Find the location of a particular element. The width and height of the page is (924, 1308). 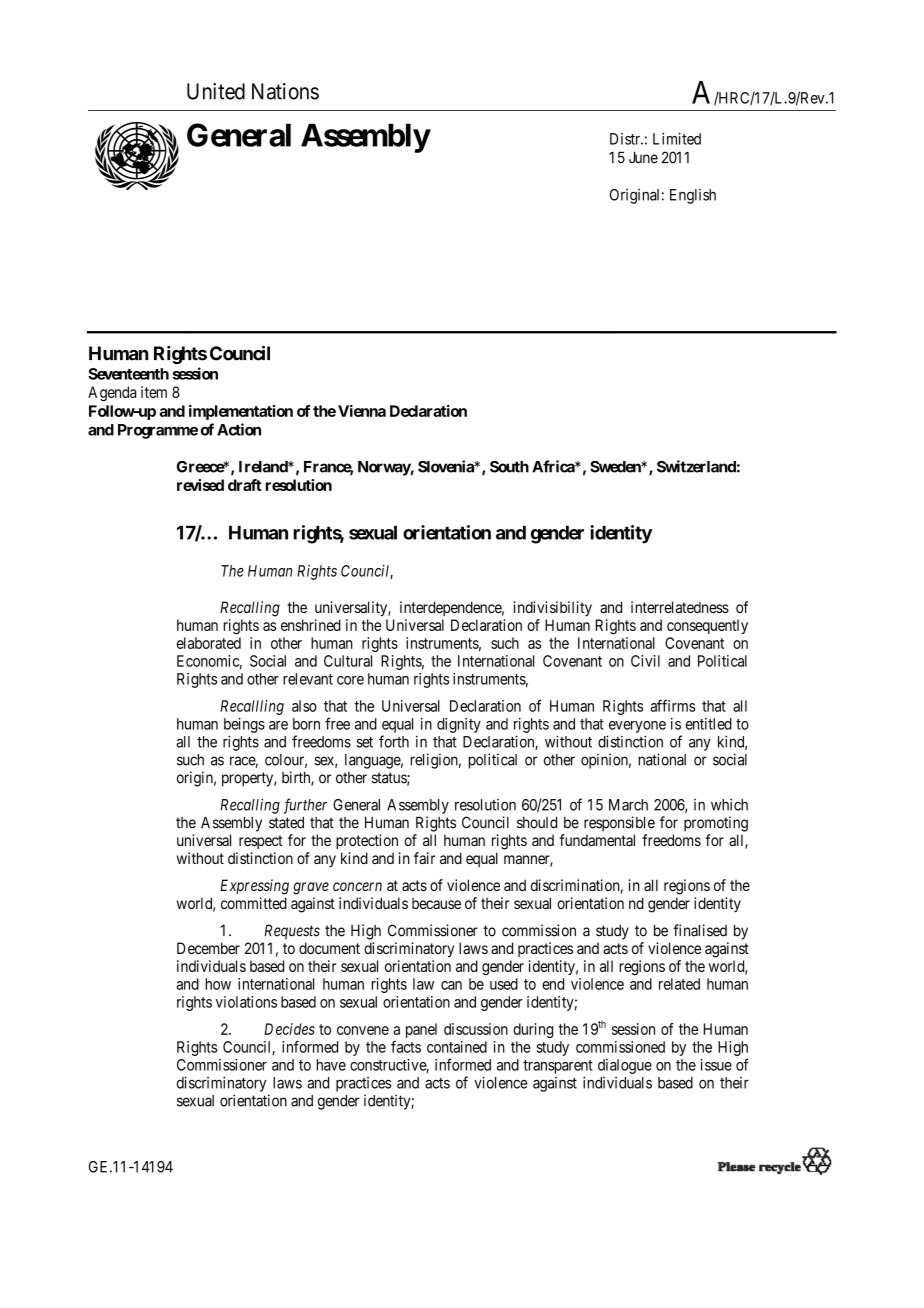

panel is located at coordinates (421, 1030).
